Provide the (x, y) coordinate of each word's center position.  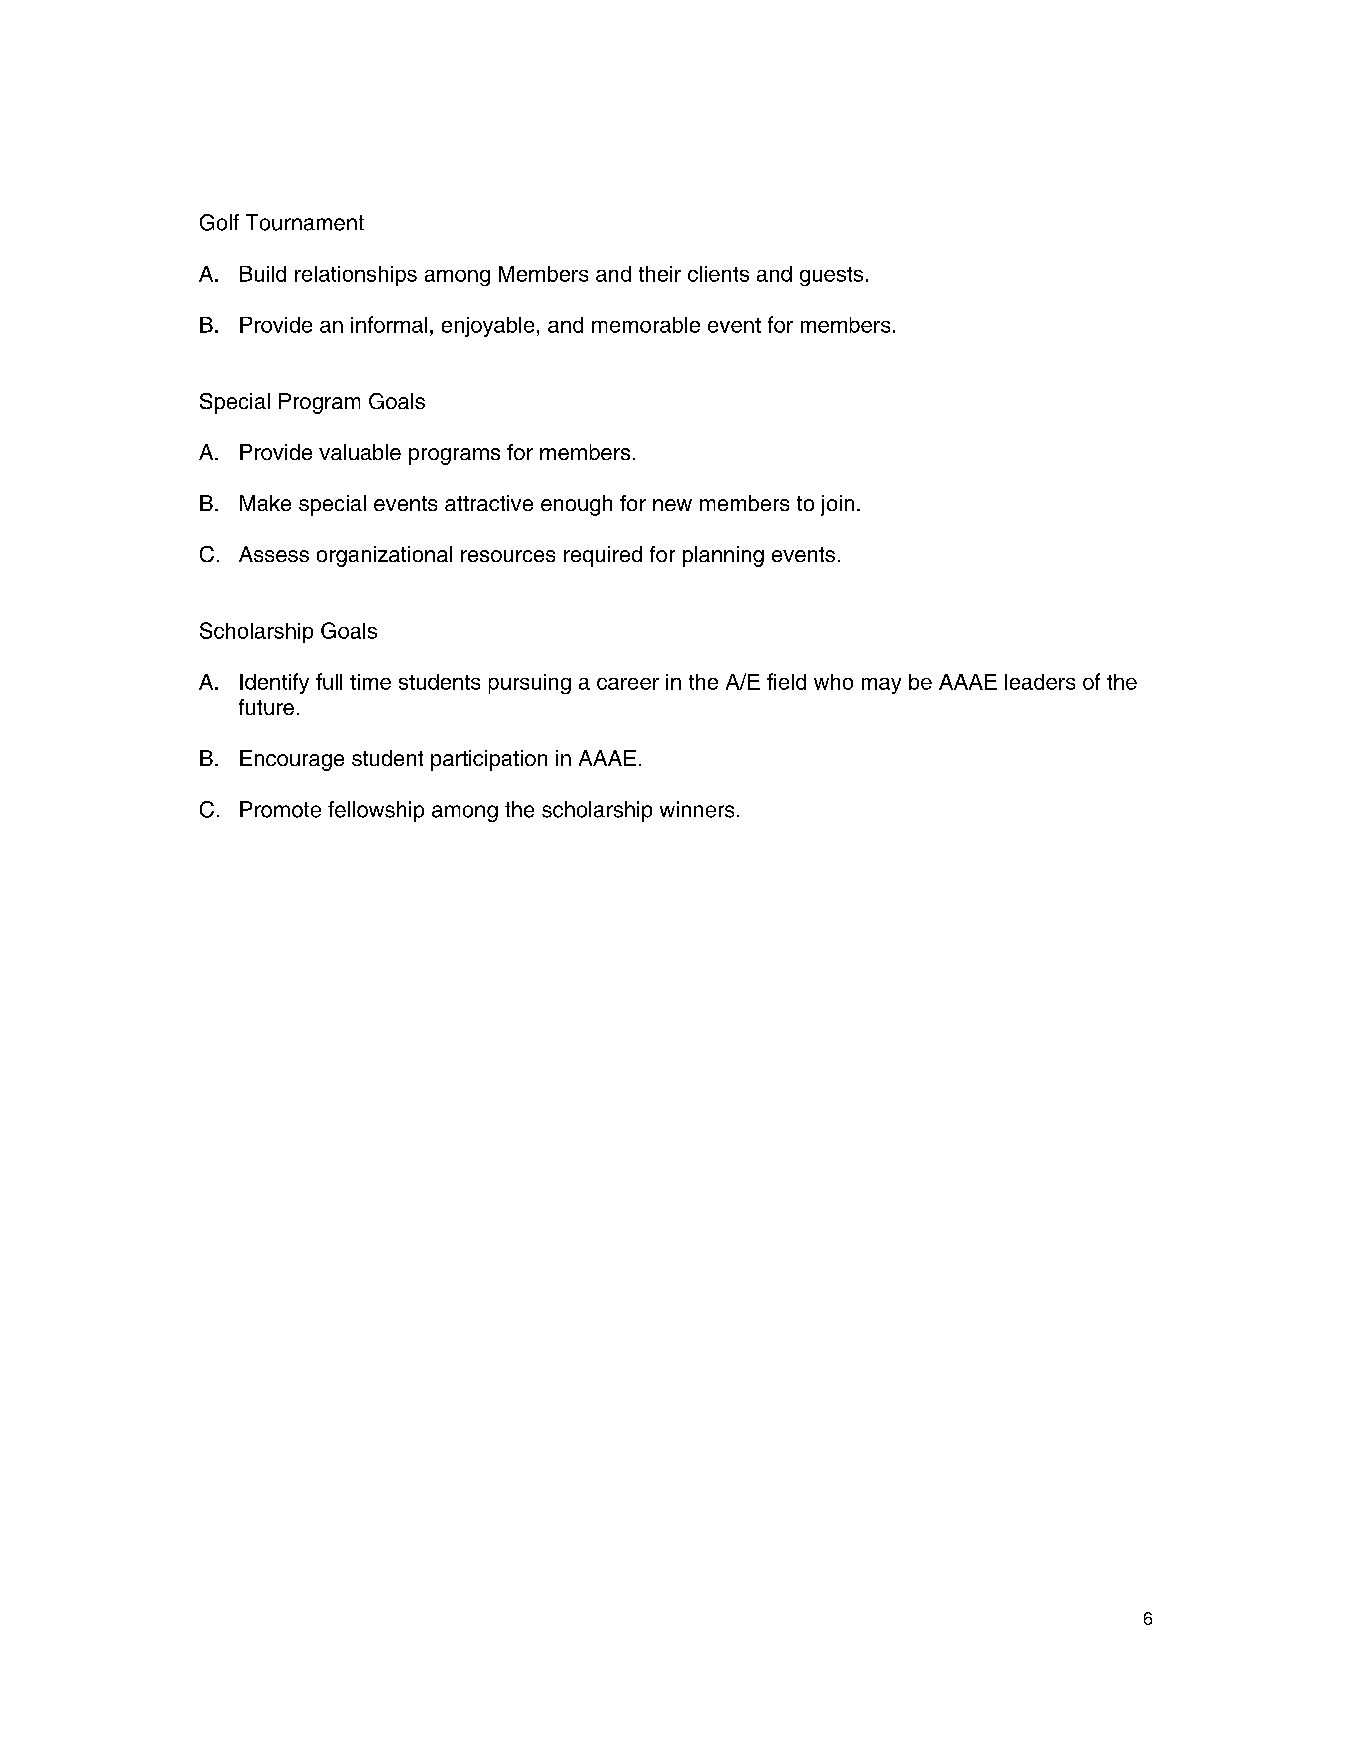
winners (697, 809)
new (672, 505)
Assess (274, 554)
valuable (360, 452)
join (837, 505)
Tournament (305, 222)
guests (831, 276)
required (603, 556)
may (881, 686)
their (660, 274)
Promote (280, 809)
